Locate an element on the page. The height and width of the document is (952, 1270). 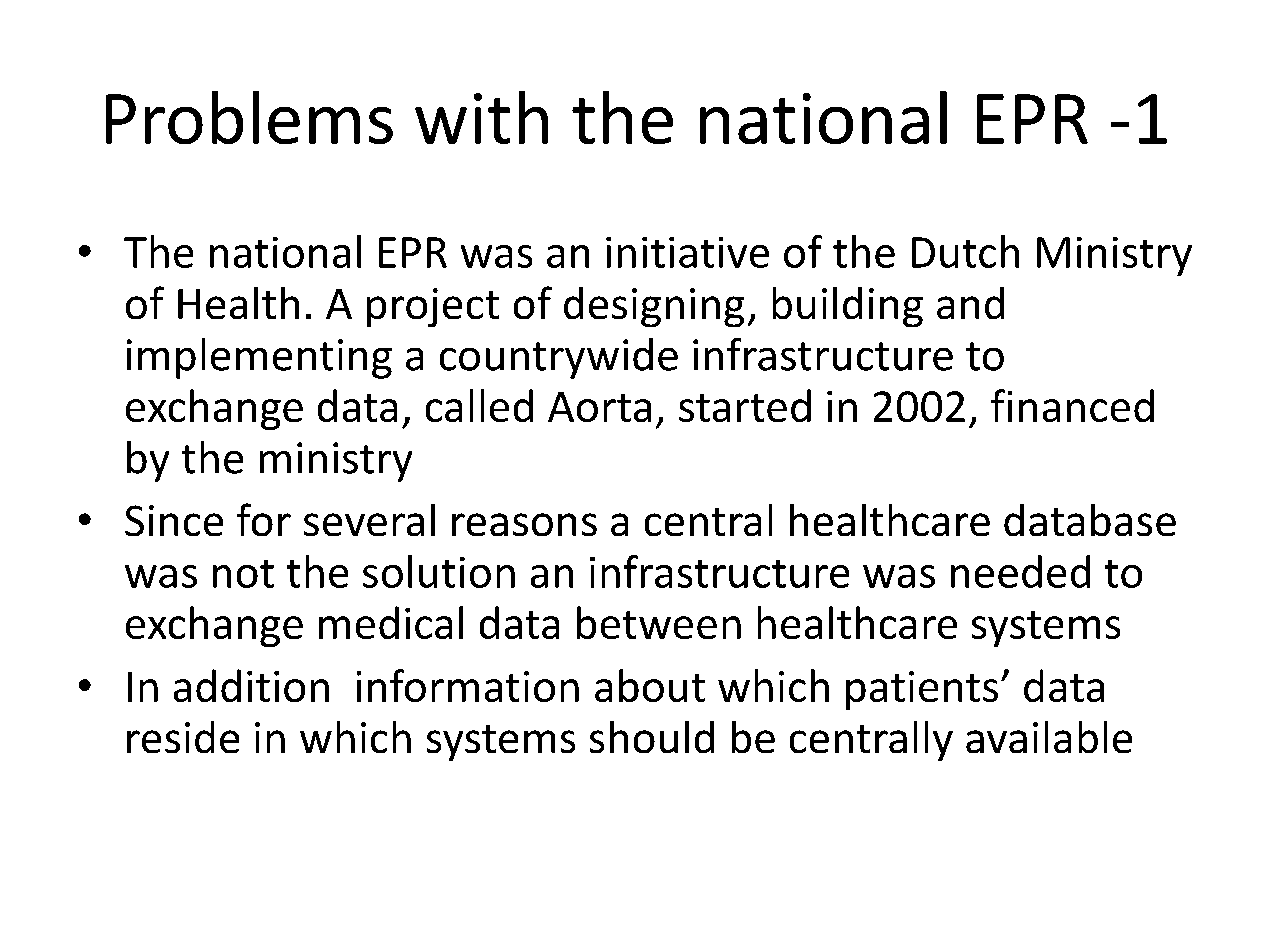
designing is located at coordinates (654, 307).
